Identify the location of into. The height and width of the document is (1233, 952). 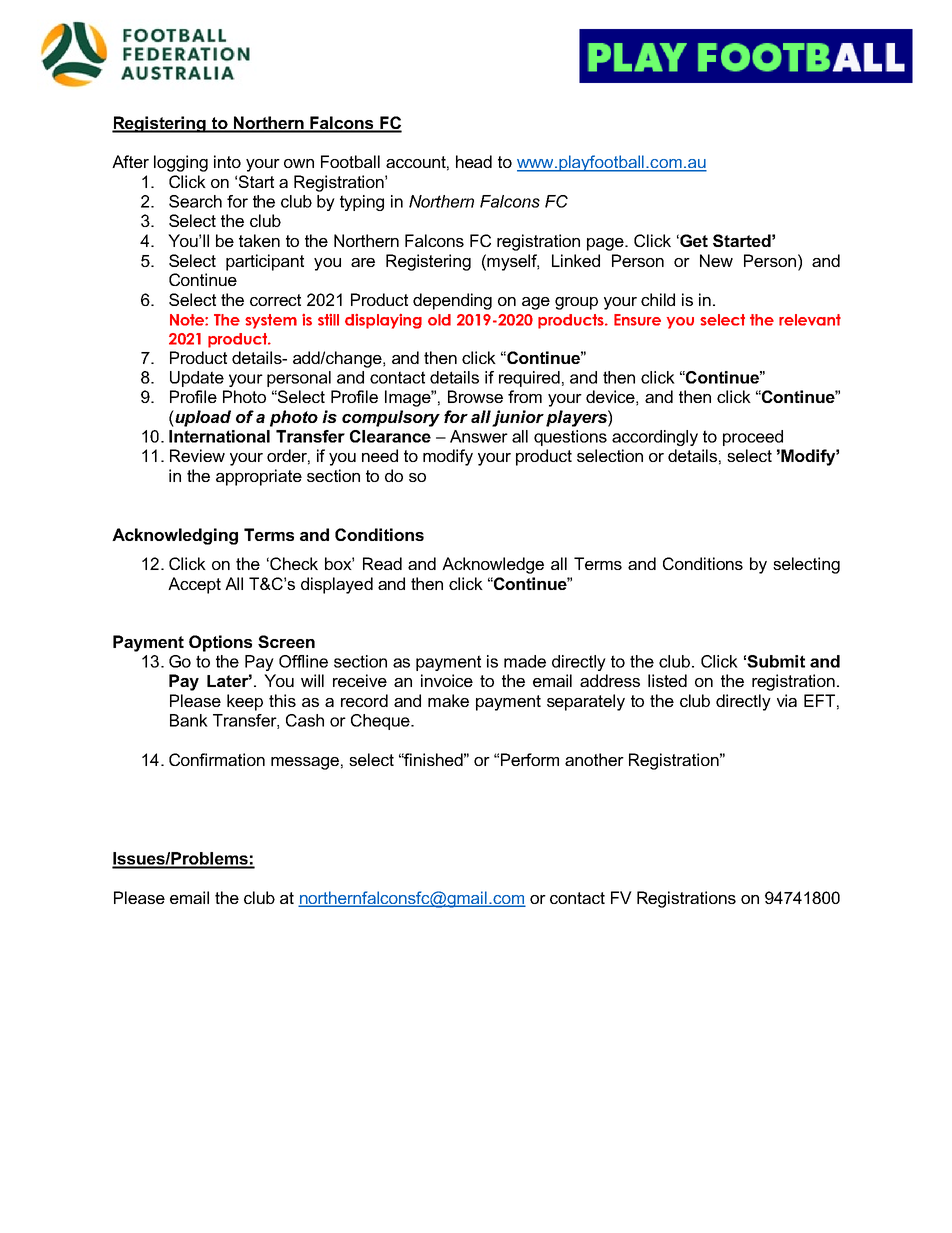
(227, 161).
